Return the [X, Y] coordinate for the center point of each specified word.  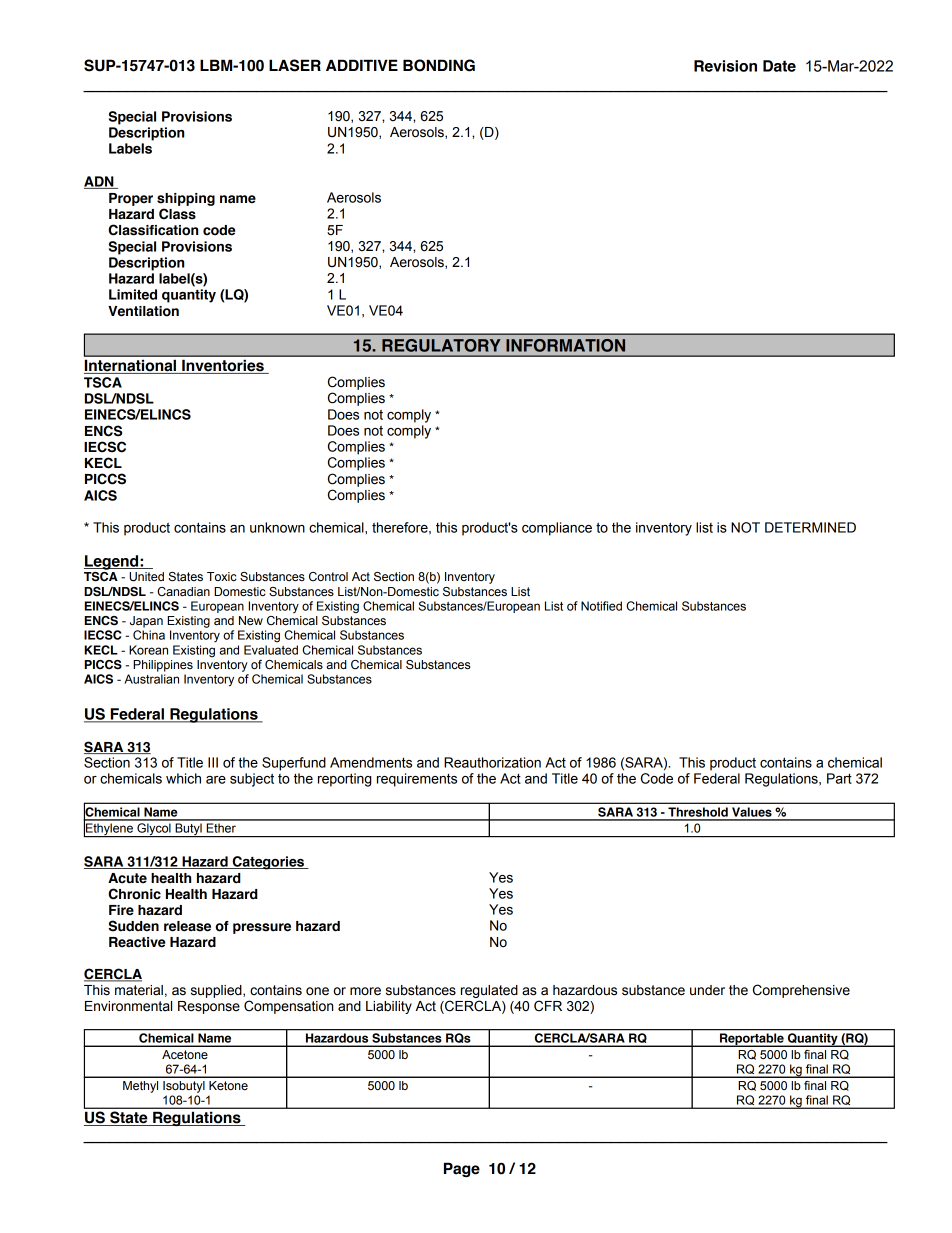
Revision [725, 66]
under [707, 990]
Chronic [134, 894]
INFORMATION [566, 345]
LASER [295, 65]
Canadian [183, 592]
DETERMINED [810, 527]
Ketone [228, 1086]
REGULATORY [441, 345]
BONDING [439, 65]
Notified [601, 606]
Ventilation [143, 311]
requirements [417, 780]
